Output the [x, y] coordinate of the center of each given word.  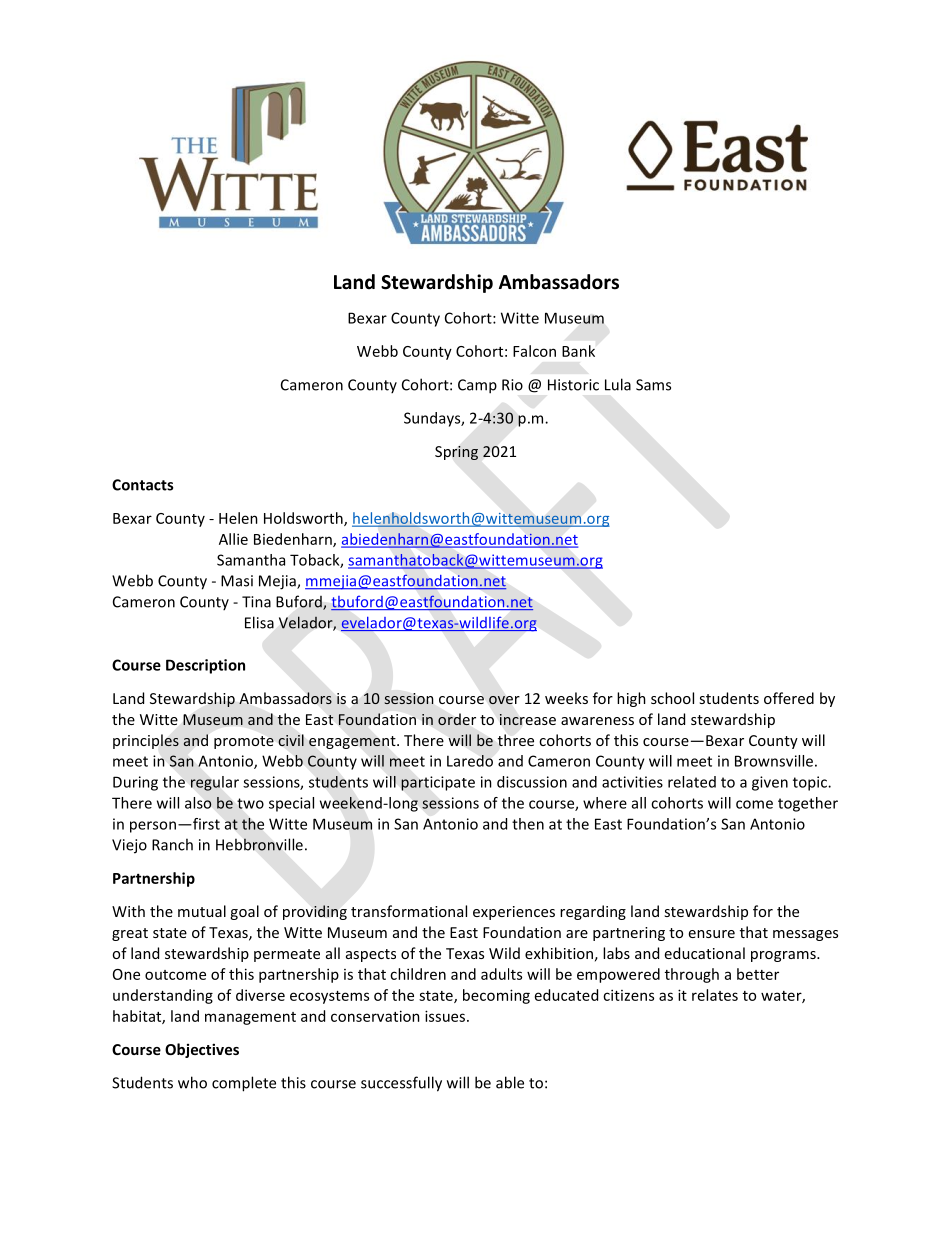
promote [244, 742]
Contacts [142, 485]
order [457, 719]
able [510, 1082]
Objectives [202, 1050]
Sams [653, 385]
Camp [477, 386]
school [672, 698]
